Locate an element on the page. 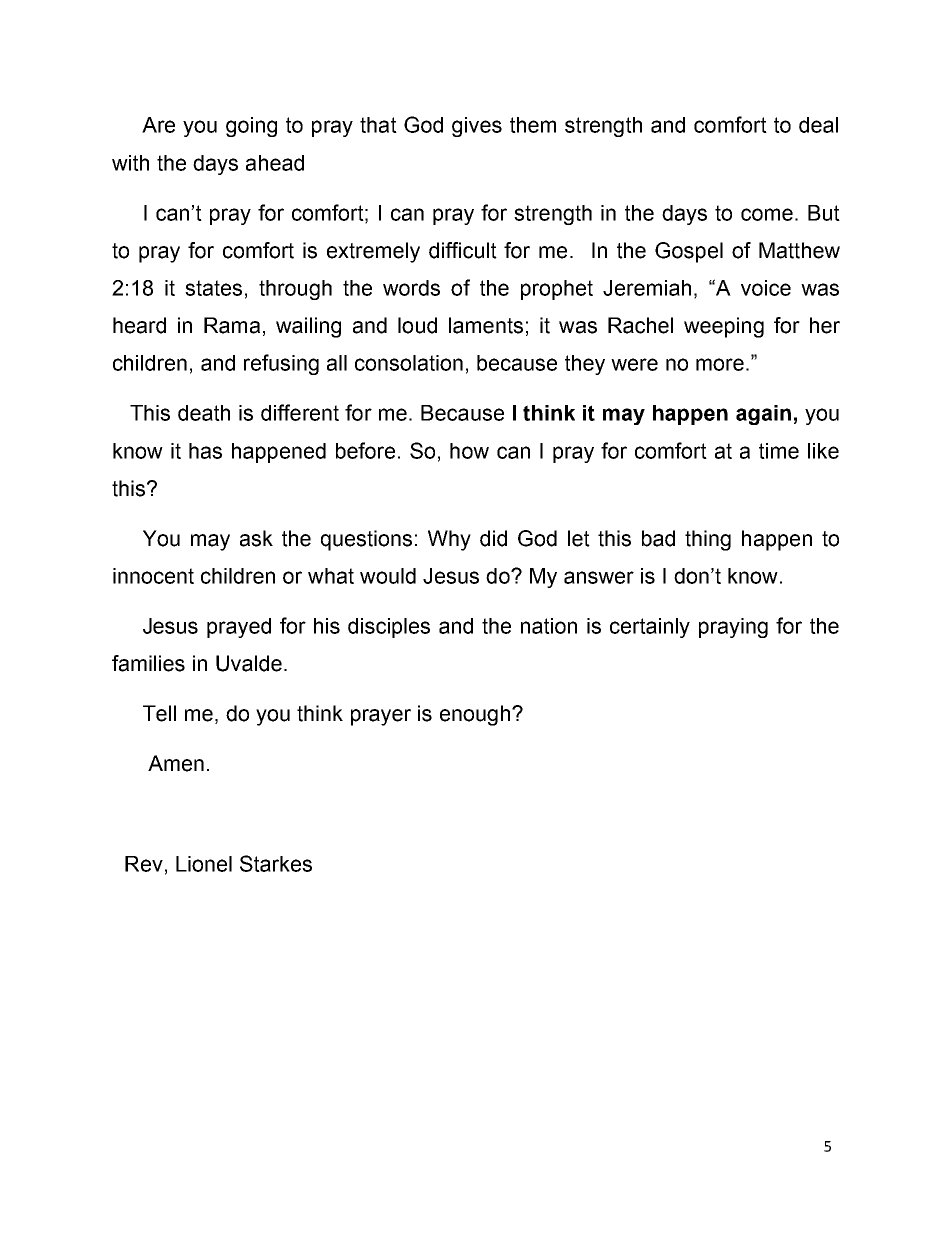 Image resolution: width=952 pixels, height=1233 pixels. how is located at coordinates (469, 451).
